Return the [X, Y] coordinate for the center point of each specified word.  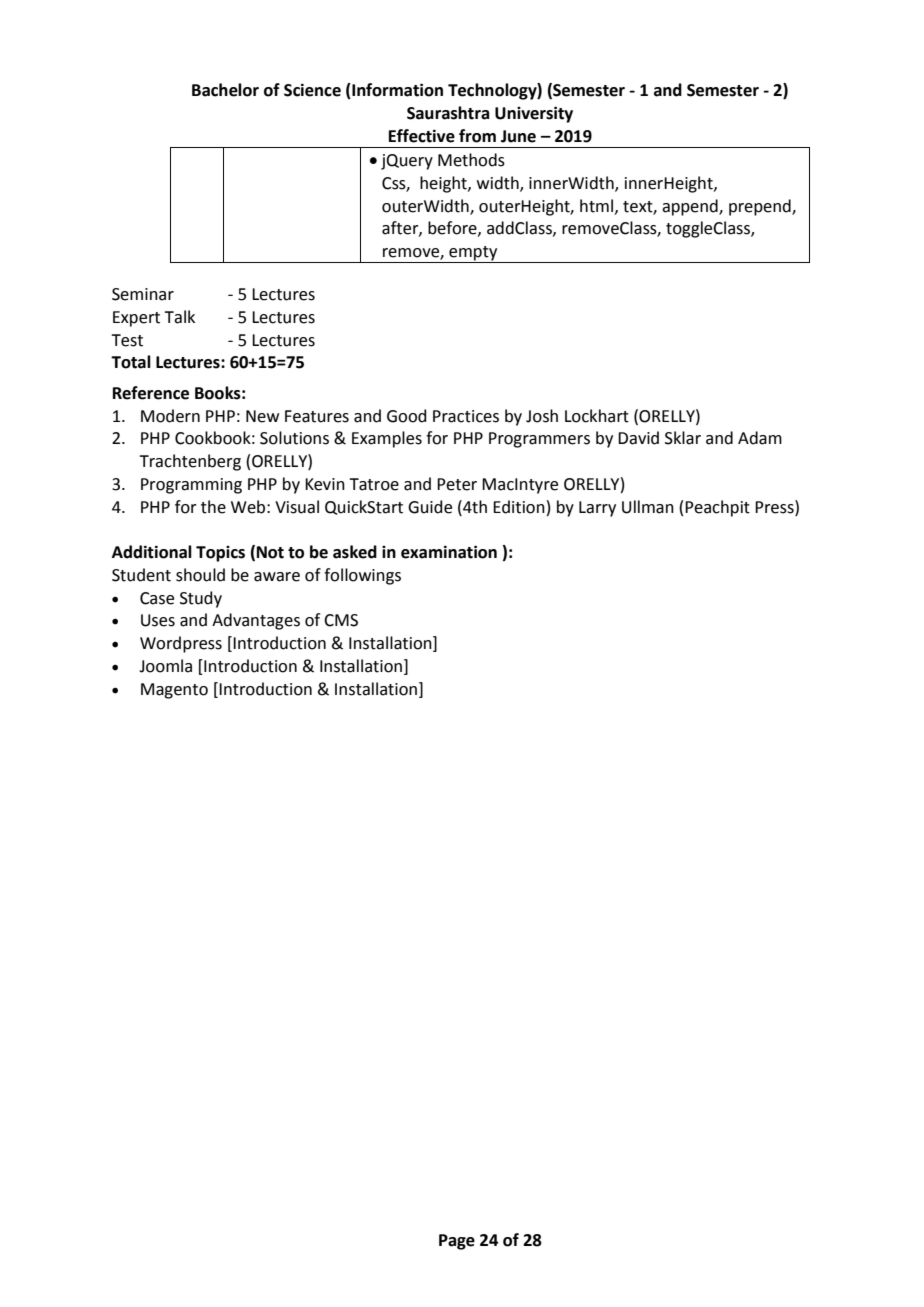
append [691, 207]
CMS [341, 620]
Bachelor [225, 90]
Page [457, 1242]
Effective [422, 136]
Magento [174, 691]
